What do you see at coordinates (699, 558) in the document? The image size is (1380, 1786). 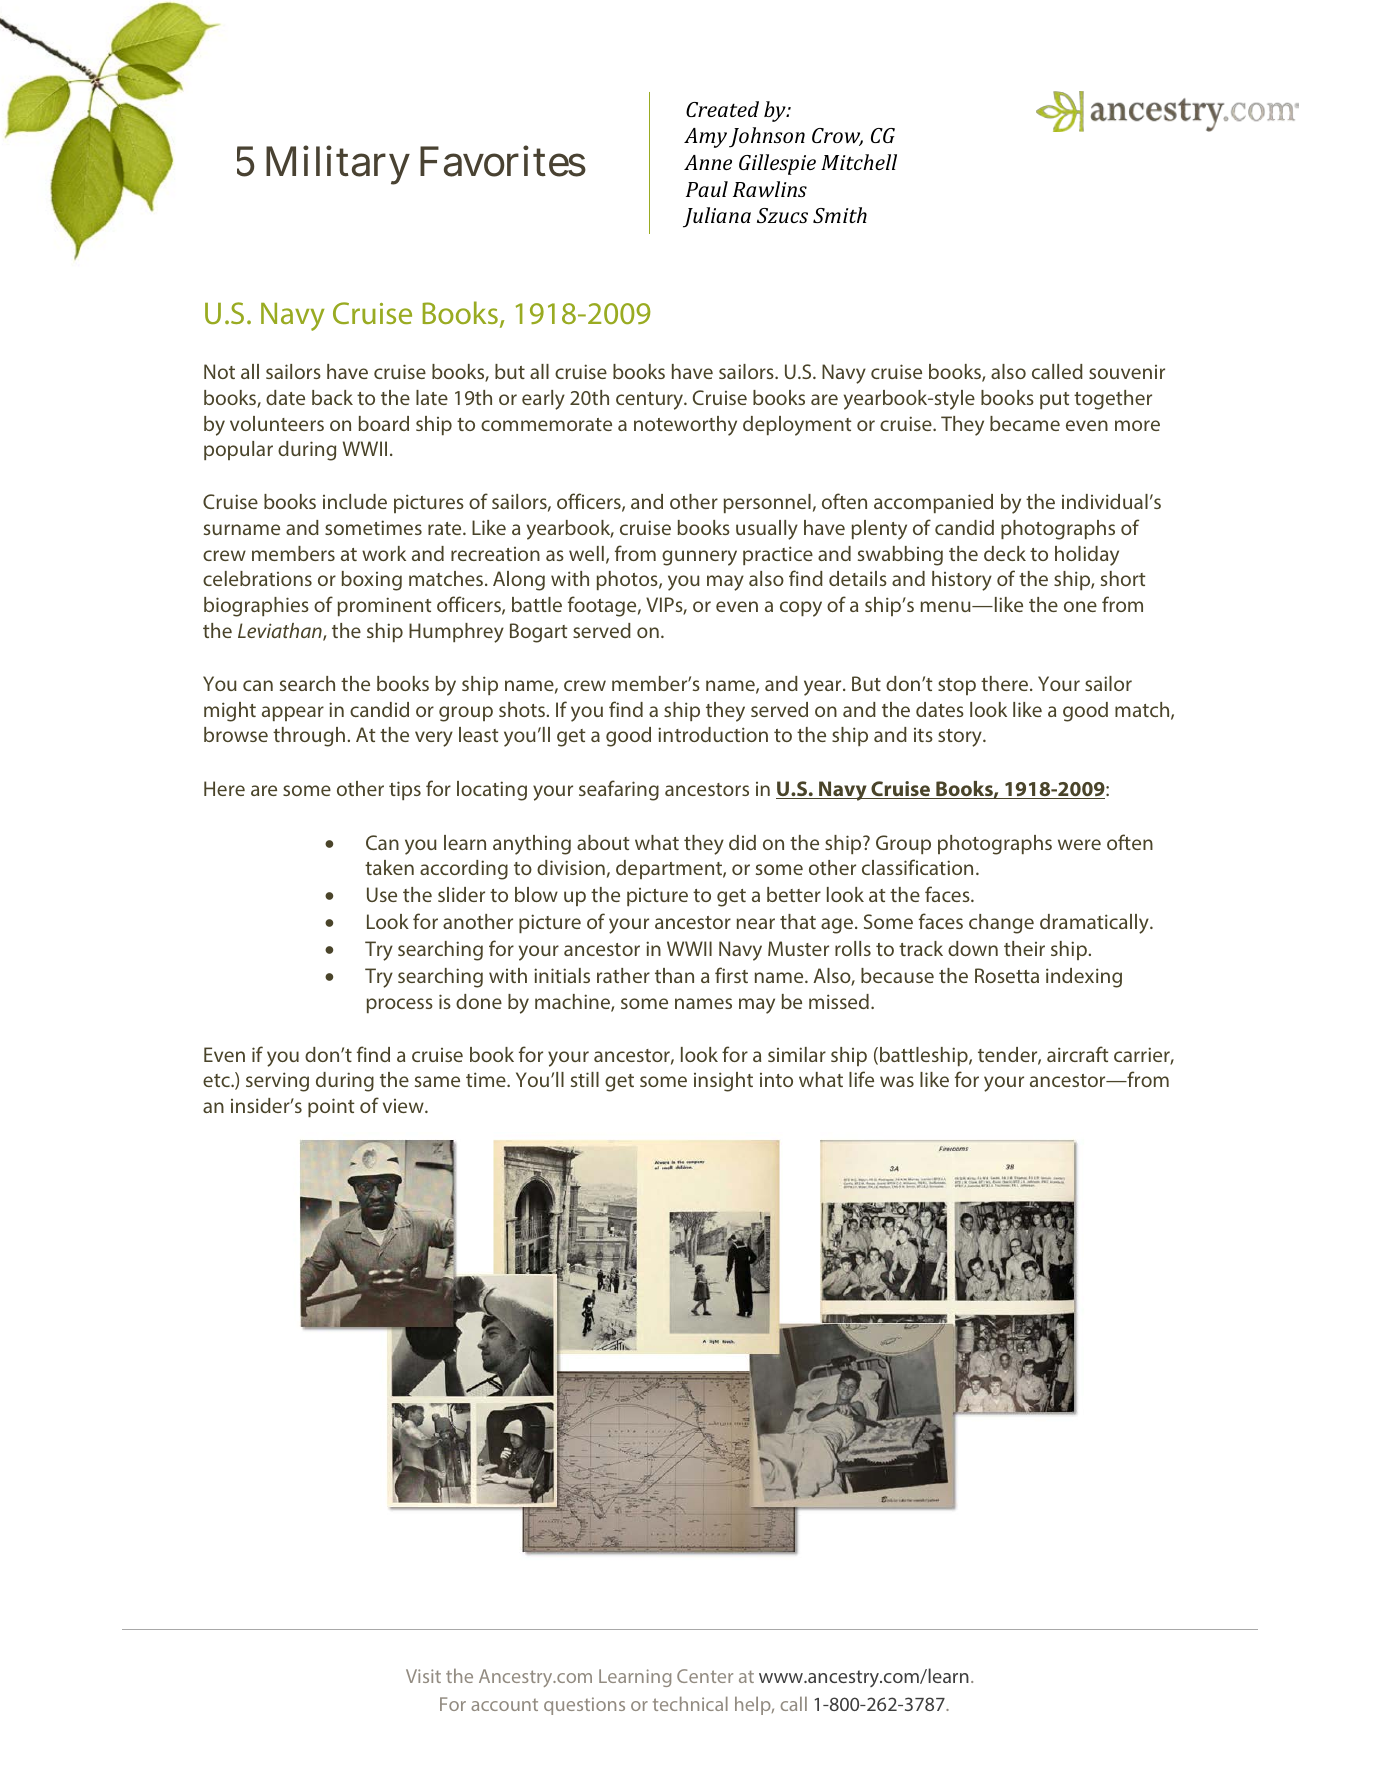 I see `gunnery` at bounding box center [699, 558].
